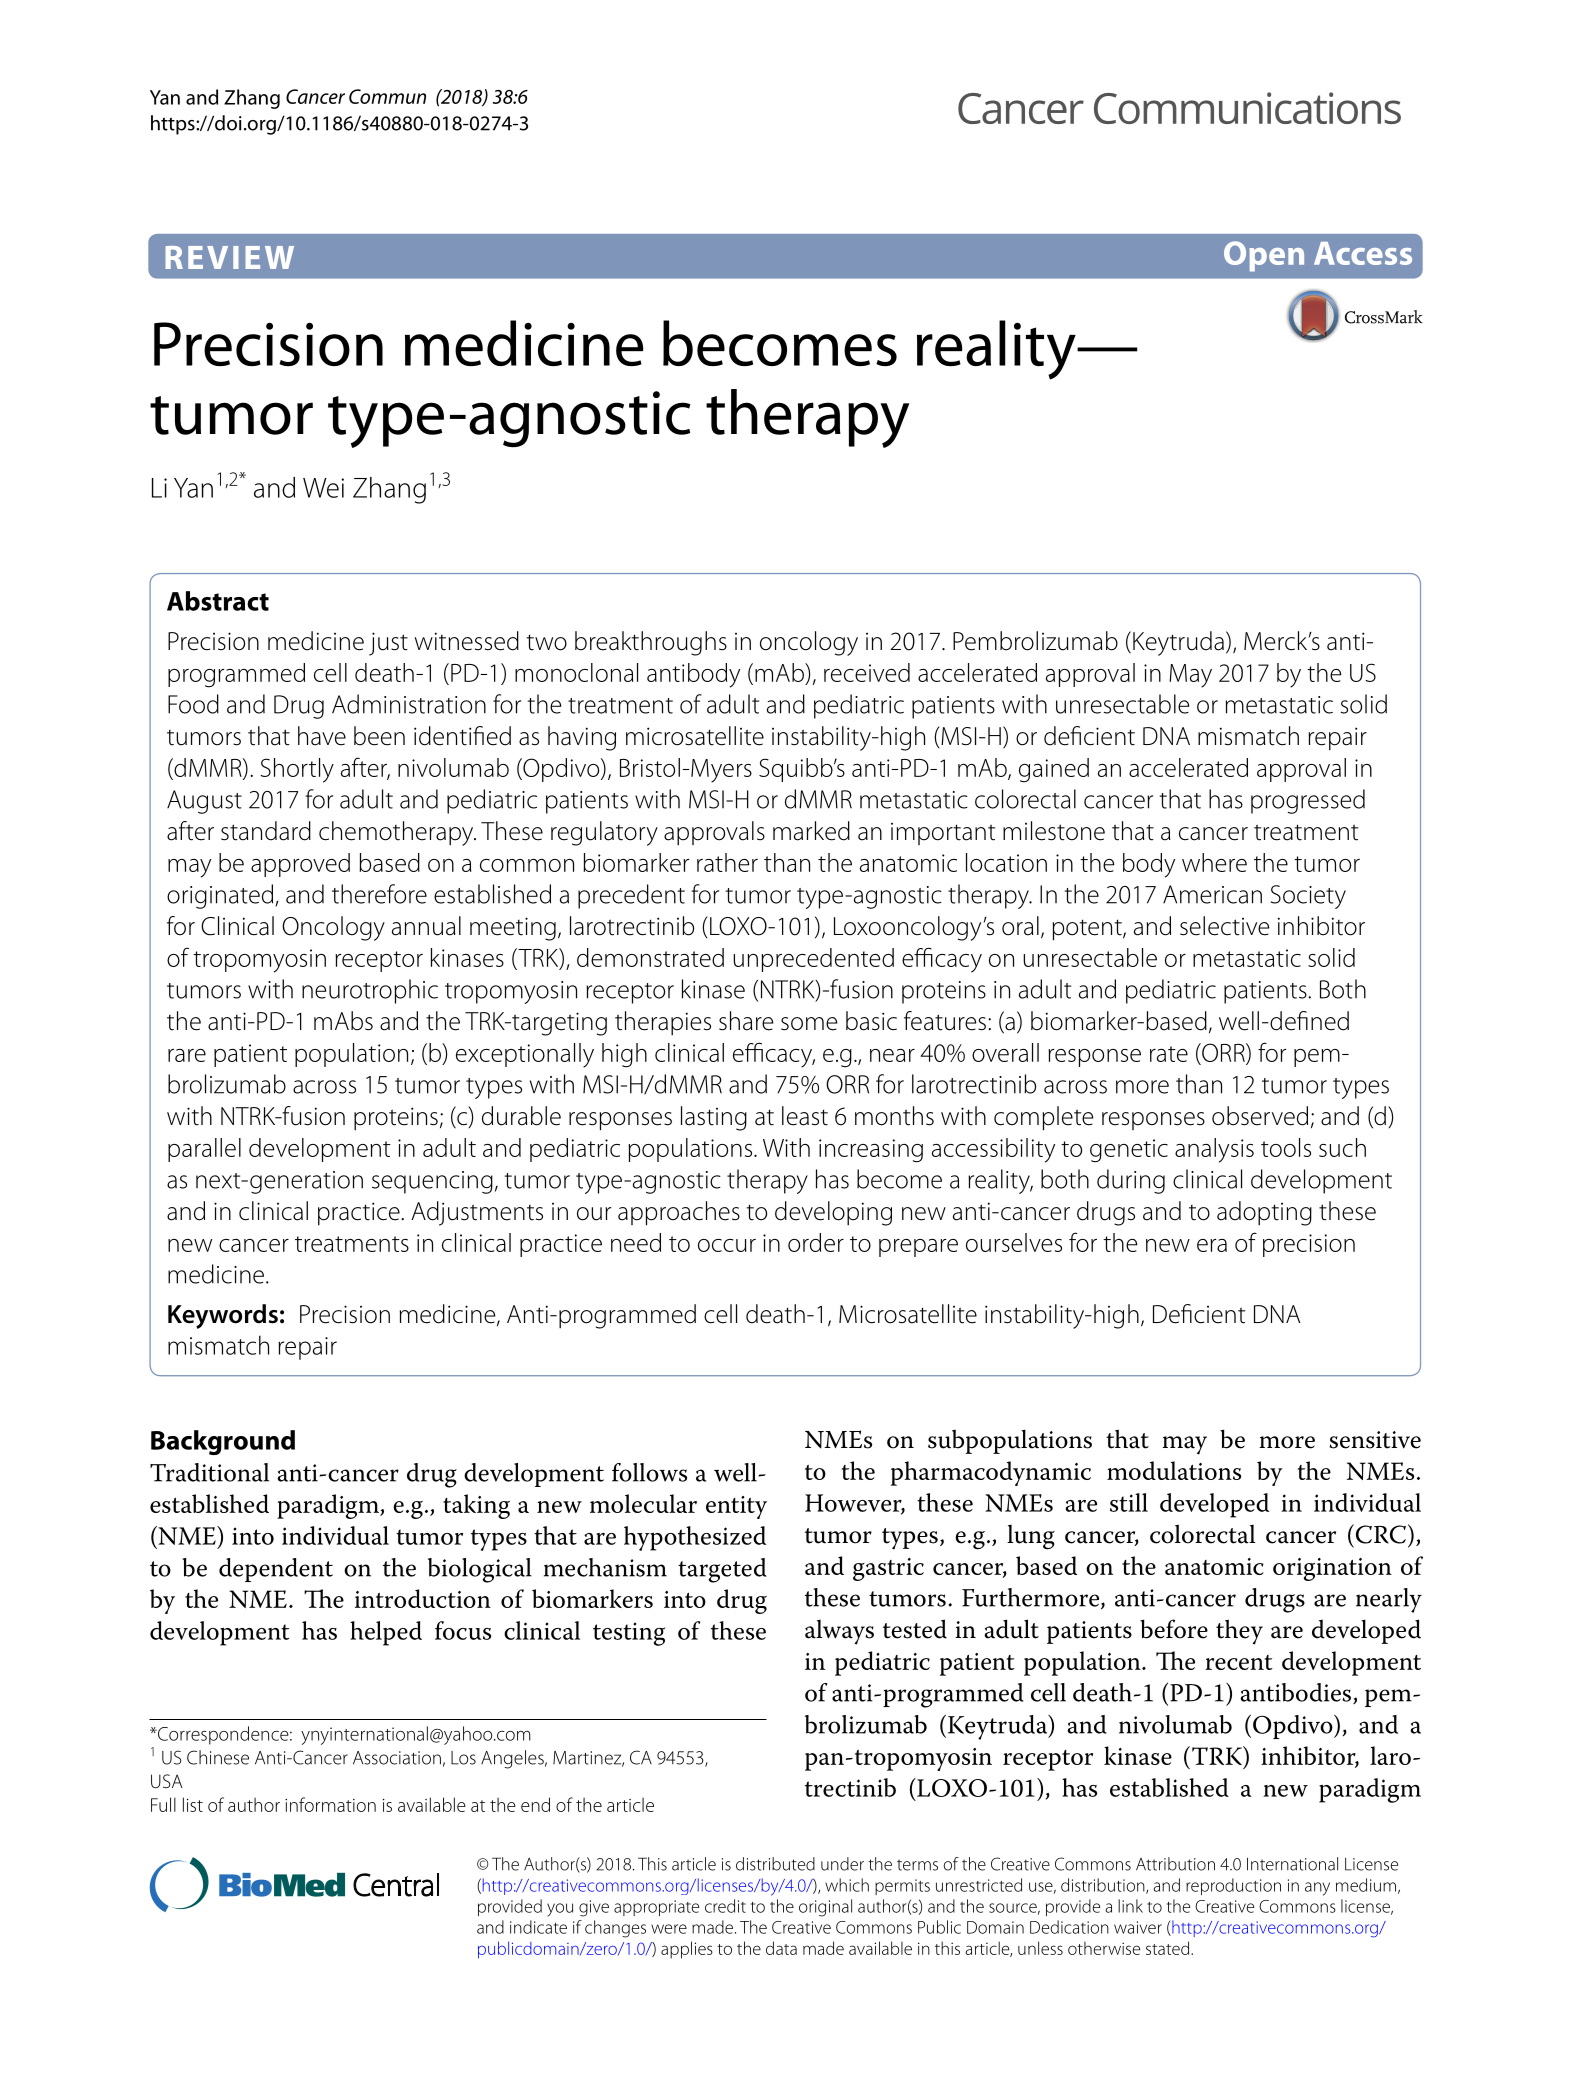  I want to click on occur, so click(727, 1245).
